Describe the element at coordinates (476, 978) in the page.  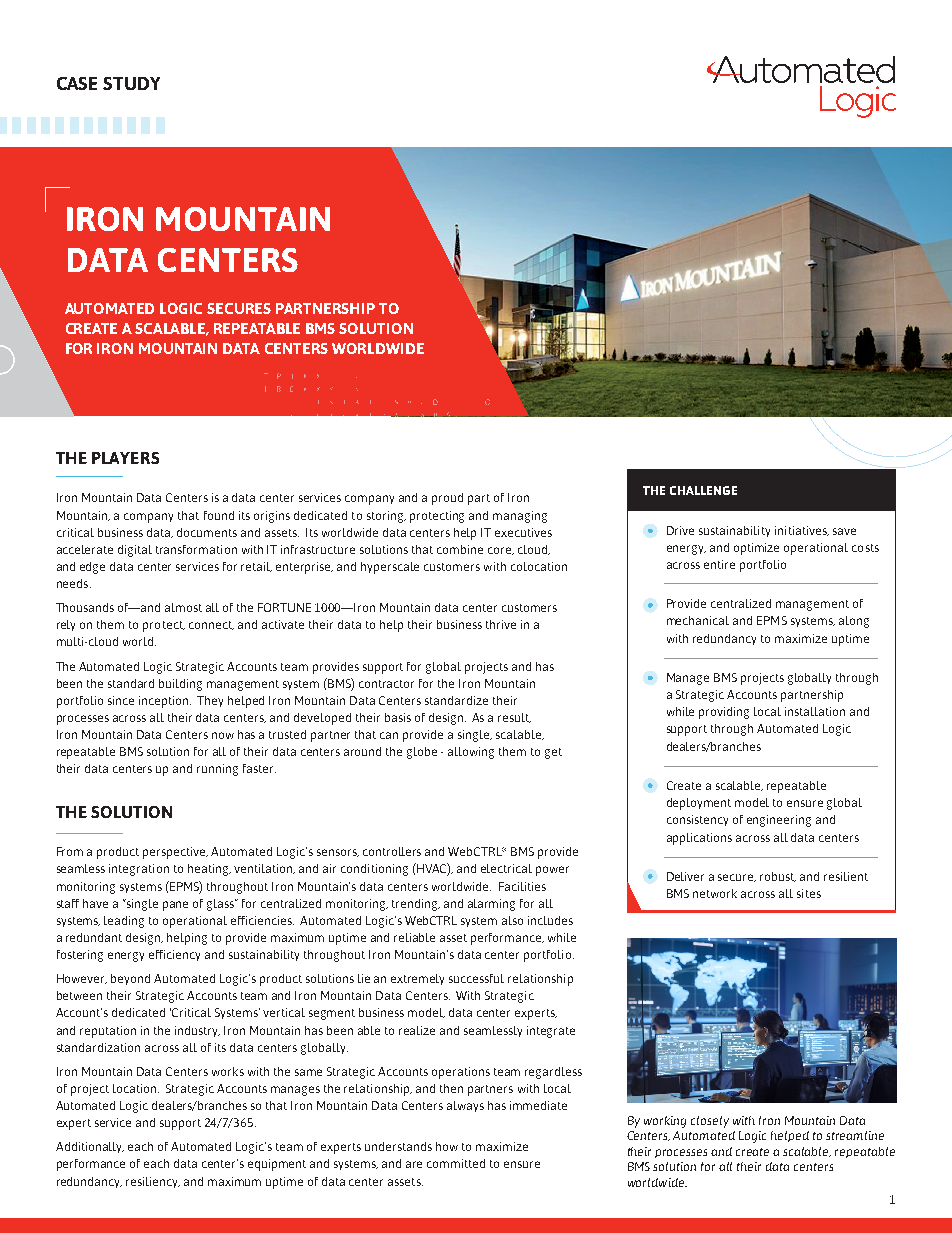
I see `successful` at that location.
